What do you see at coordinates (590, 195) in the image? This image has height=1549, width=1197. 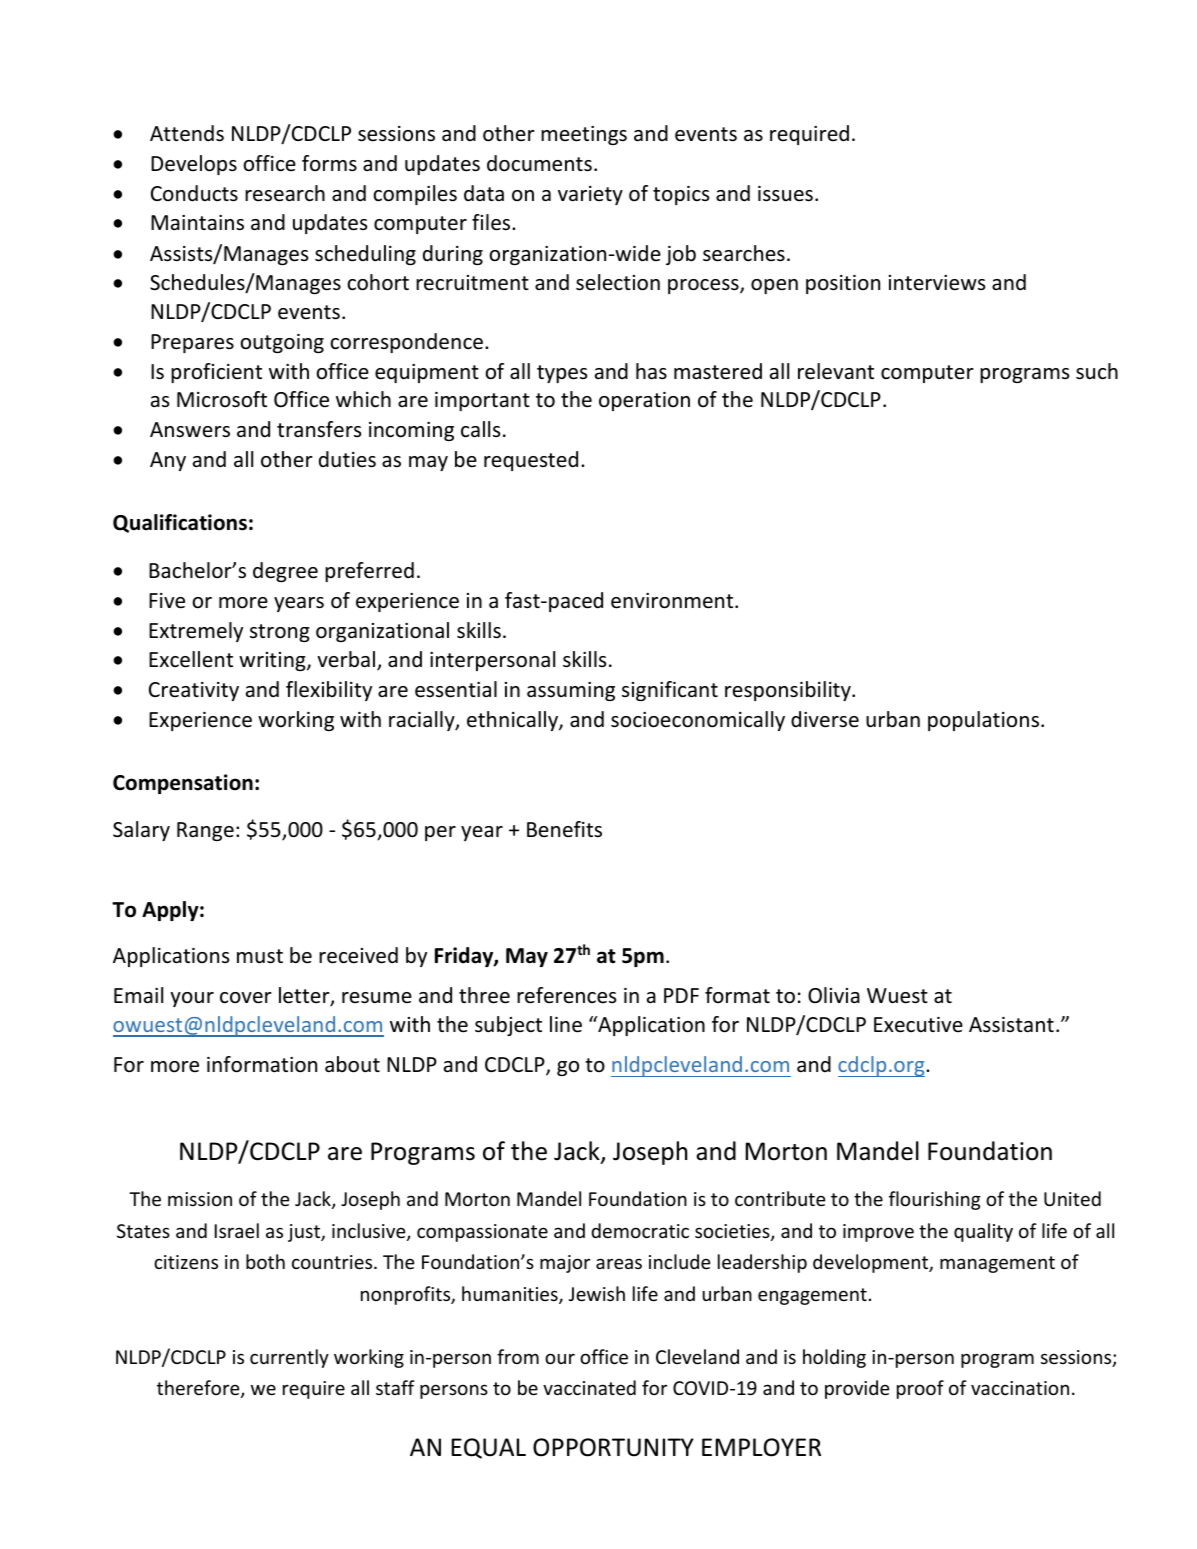 I see `variety` at bounding box center [590, 195].
